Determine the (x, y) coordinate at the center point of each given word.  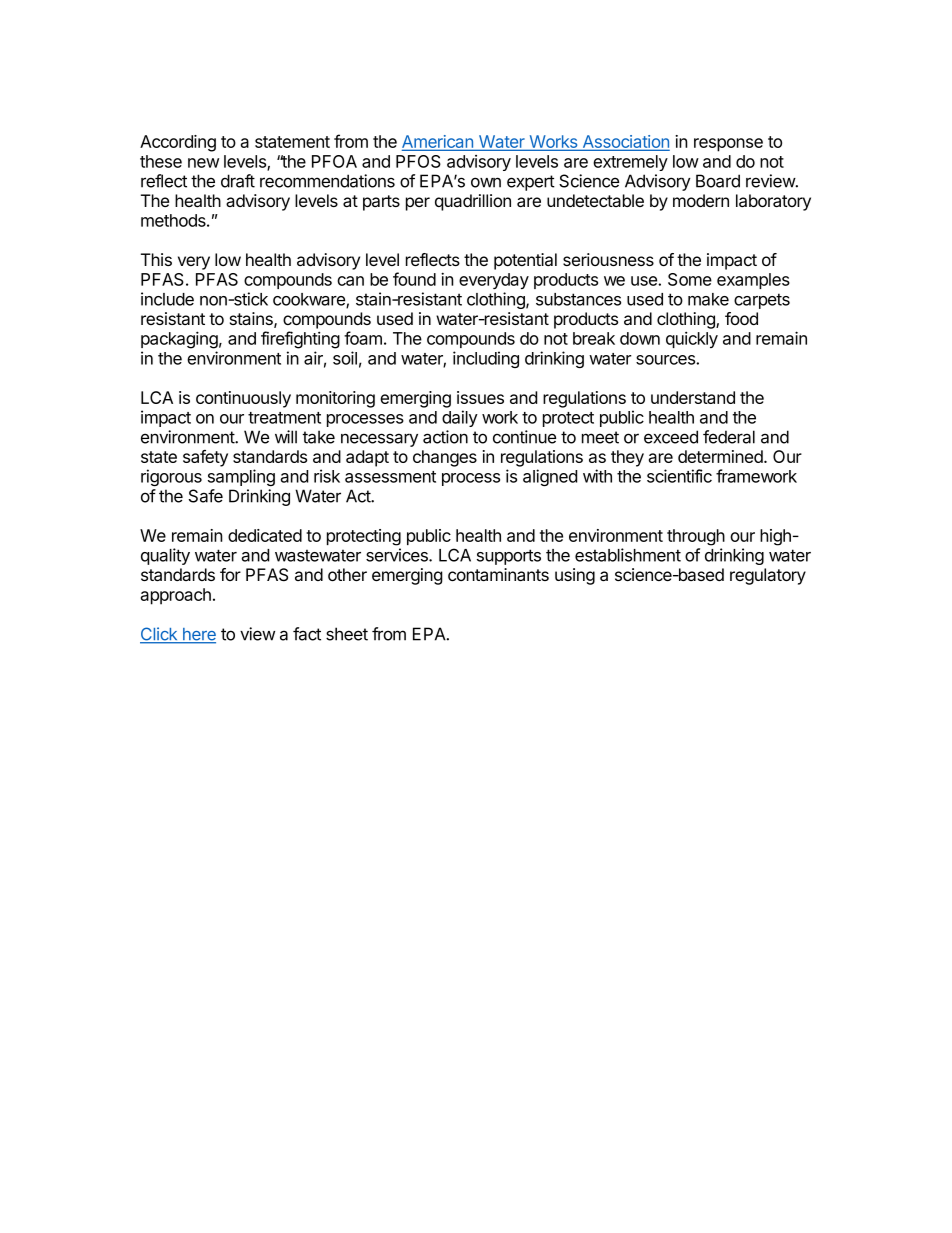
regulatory (768, 576)
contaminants (498, 574)
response (728, 145)
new (203, 163)
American (438, 142)
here (198, 635)
